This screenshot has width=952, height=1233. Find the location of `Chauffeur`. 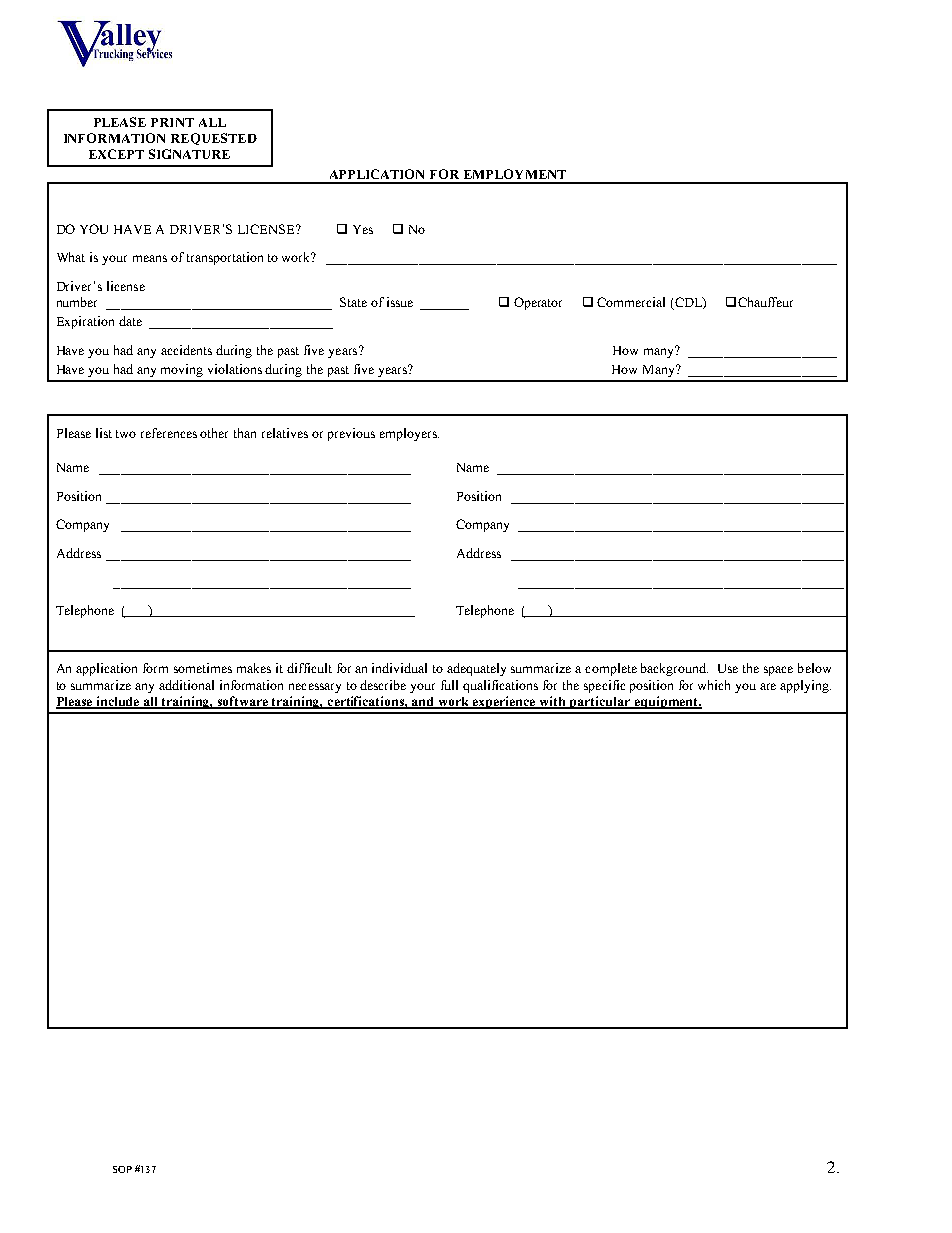

Chauffeur is located at coordinates (765, 302).
